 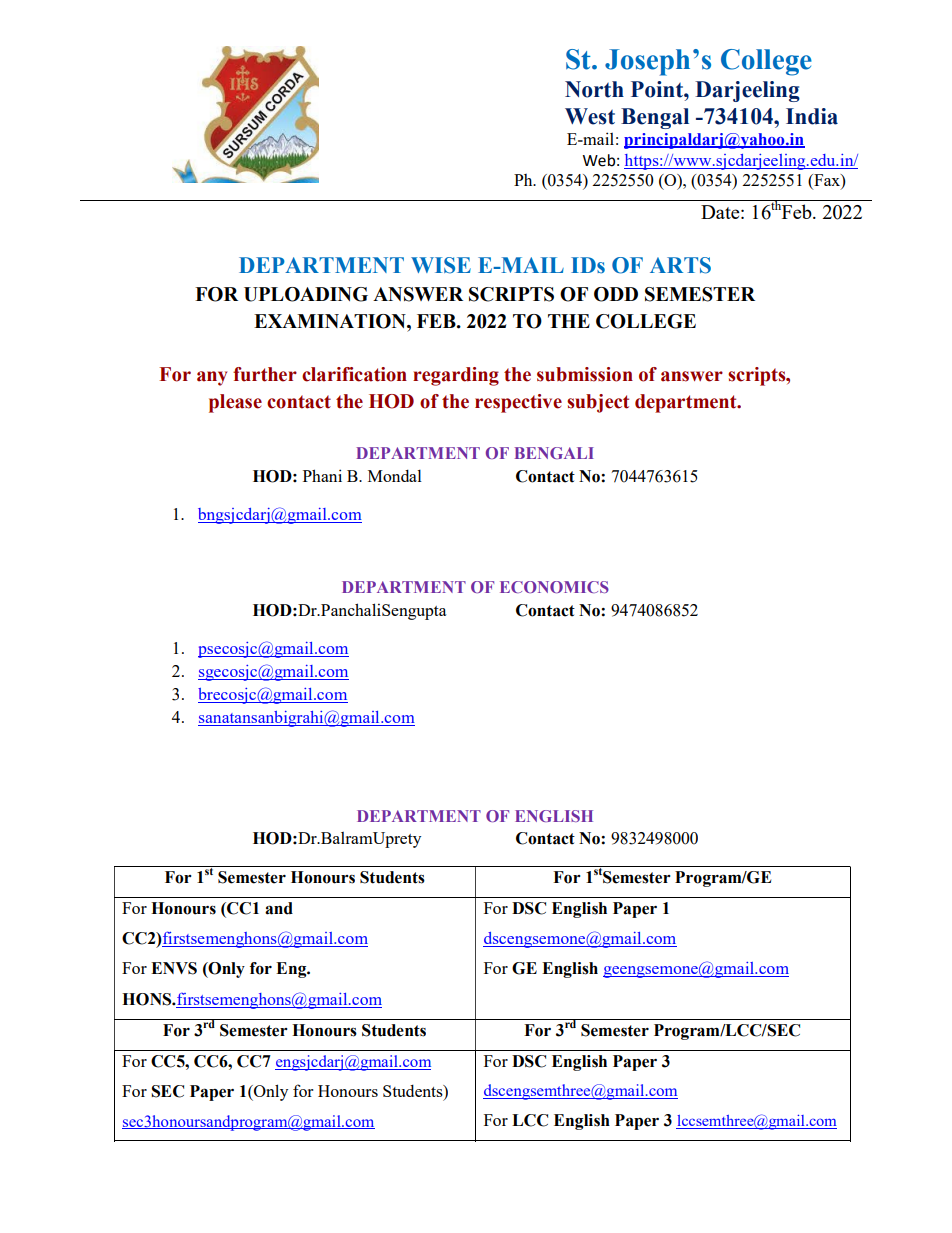 I want to click on Phani, so click(x=322, y=475).
